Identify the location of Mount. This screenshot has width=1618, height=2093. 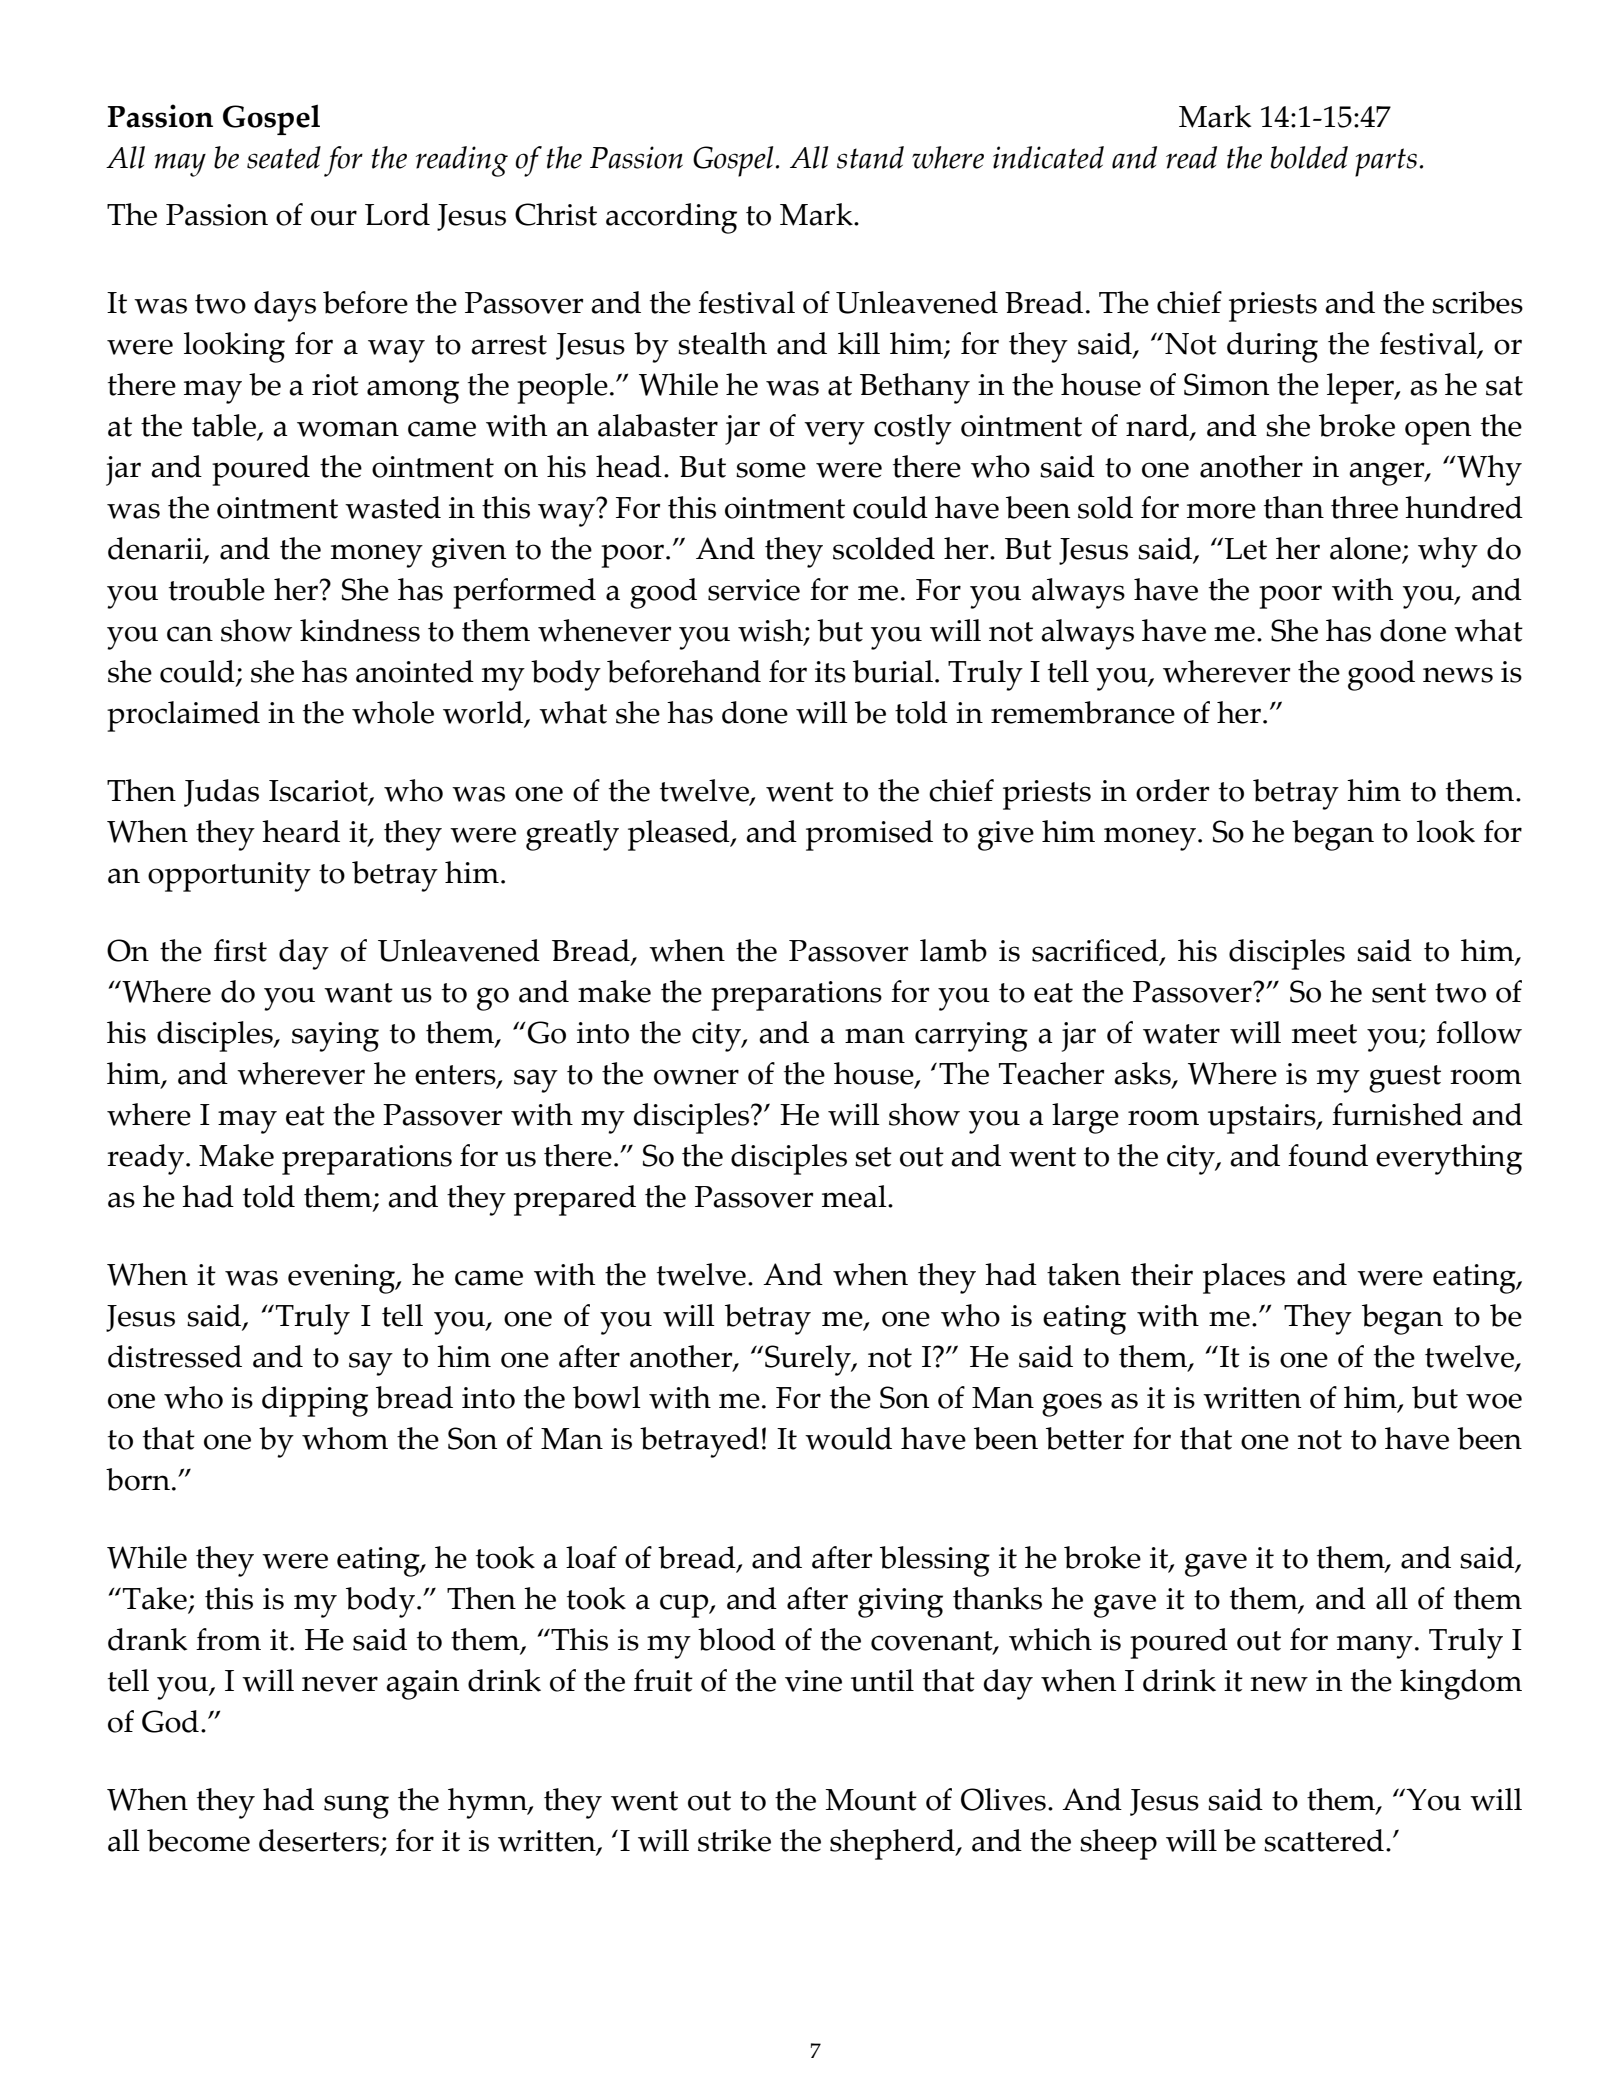
(871, 1800).
